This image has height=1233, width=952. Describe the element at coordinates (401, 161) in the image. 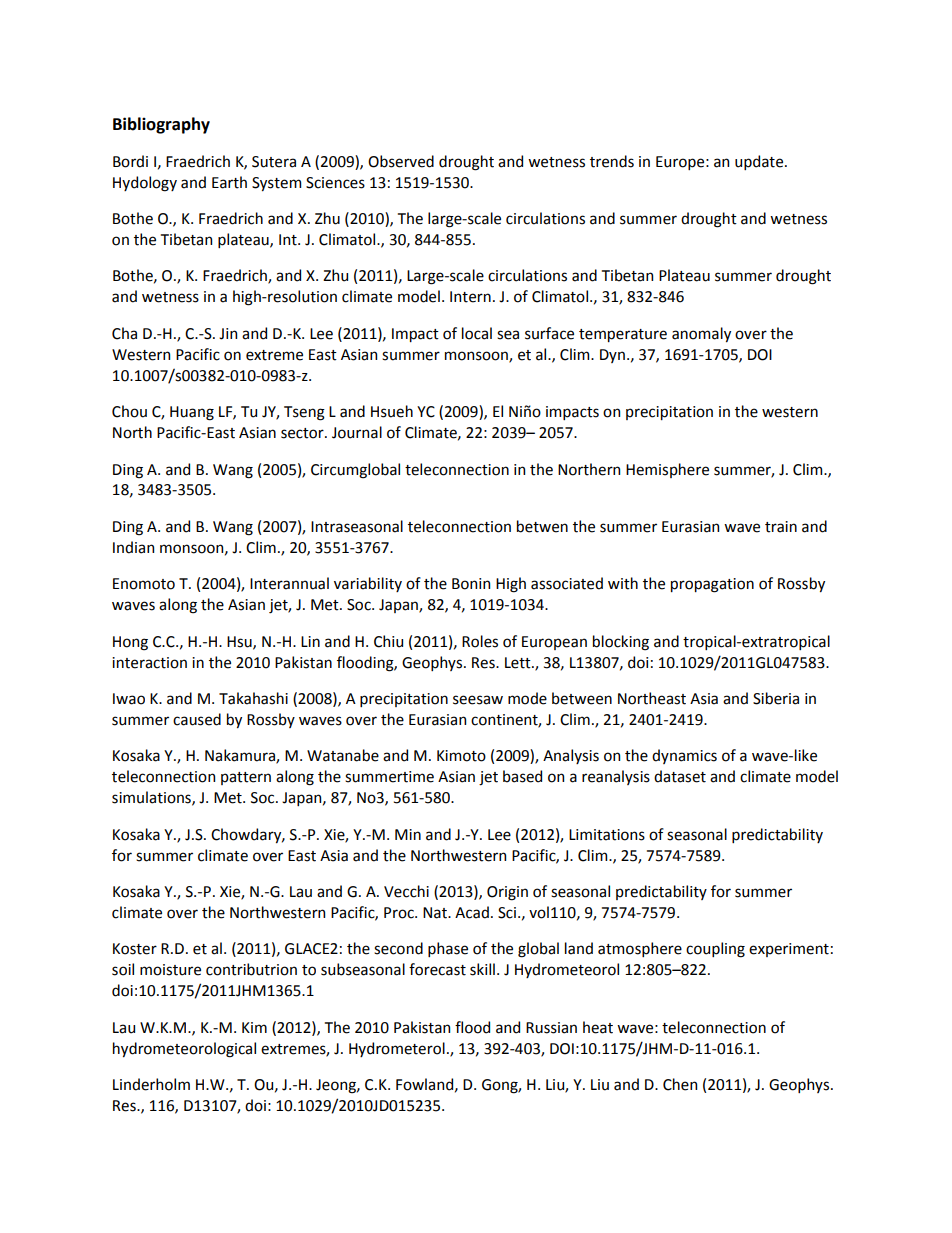

I see `Observed` at that location.
